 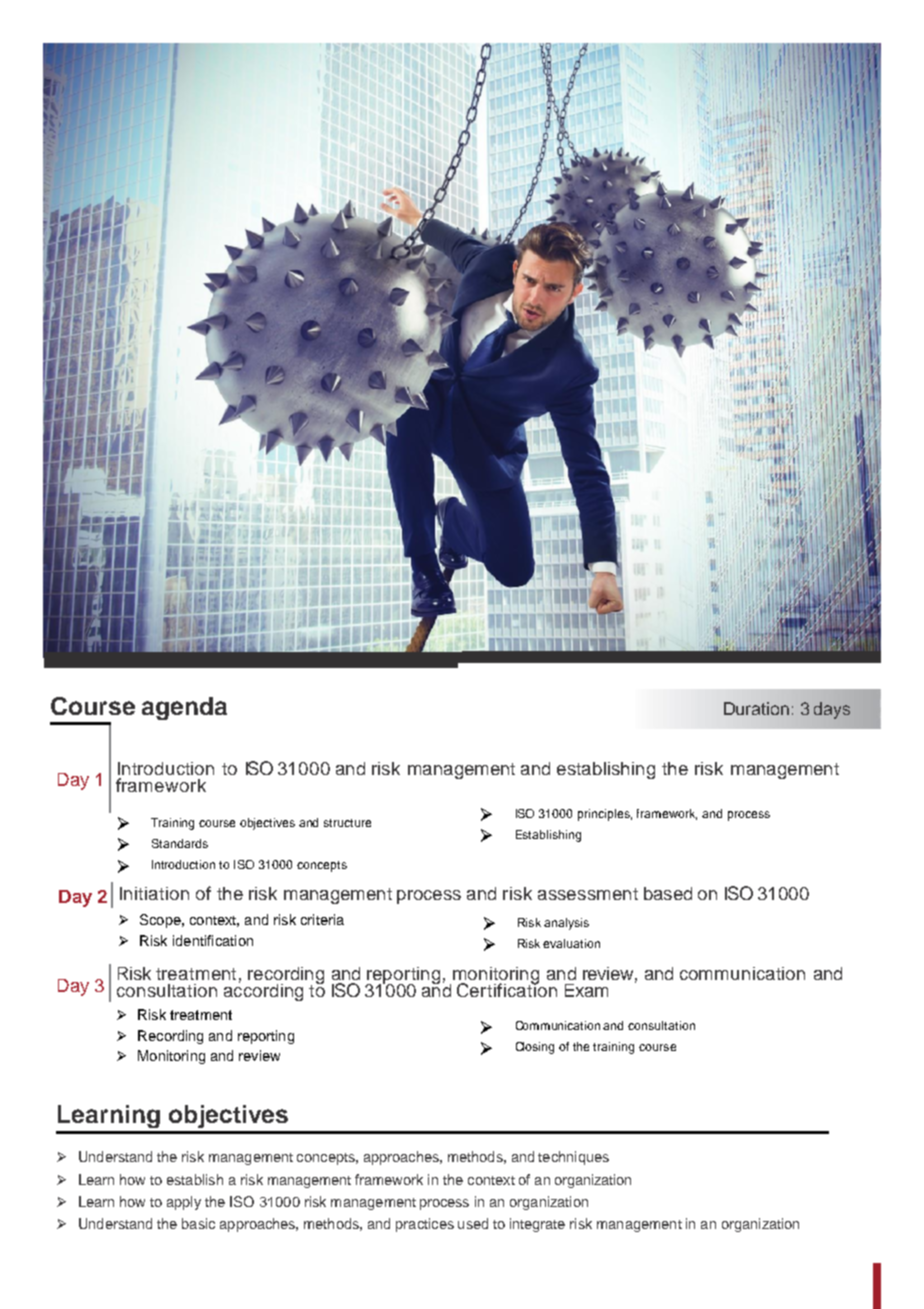 I want to click on basic, so click(x=198, y=1223).
